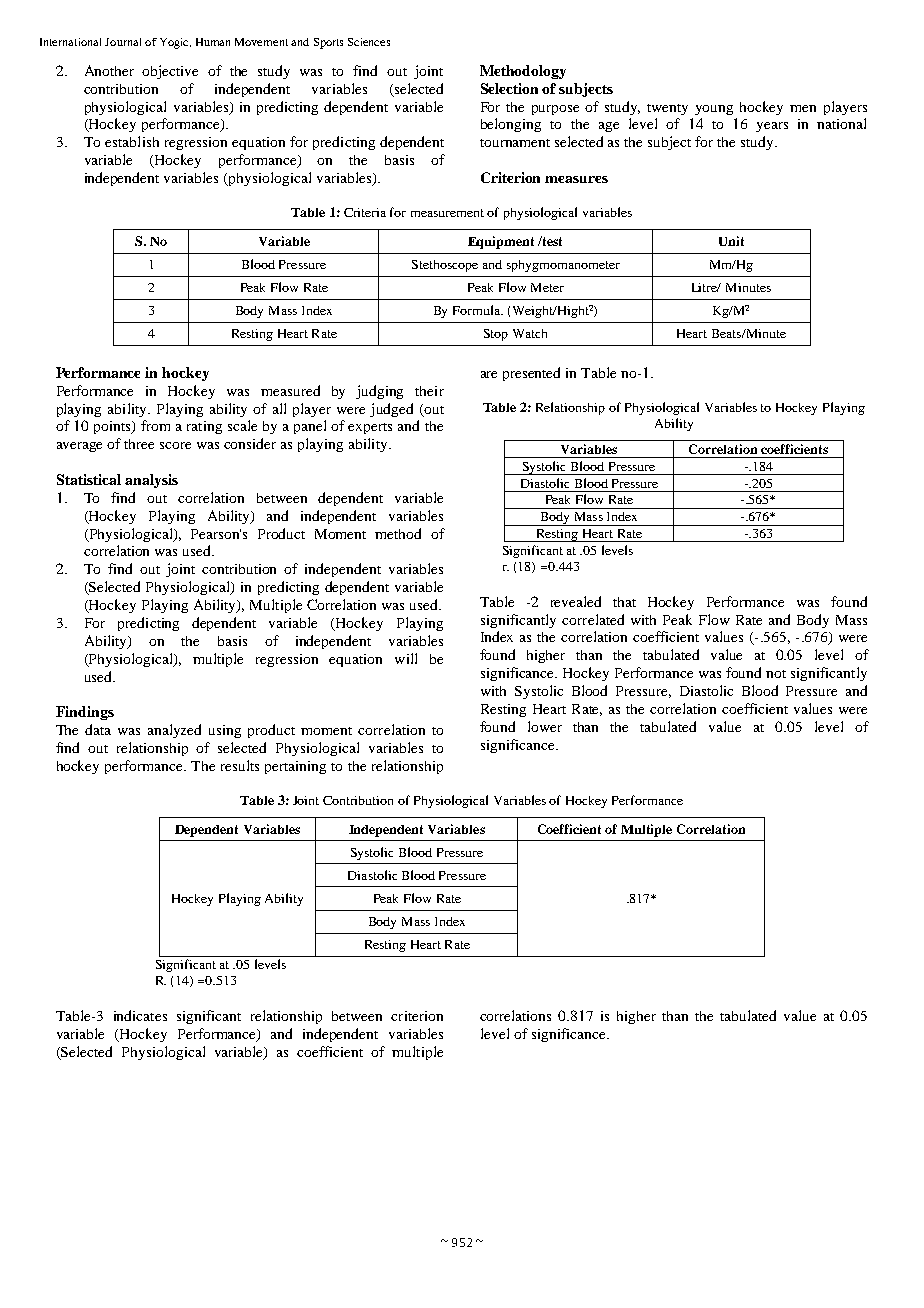 This screenshot has height=1308, width=924. Describe the element at coordinates (667, 109) in the screenshot. I see `twenty` at that location.
